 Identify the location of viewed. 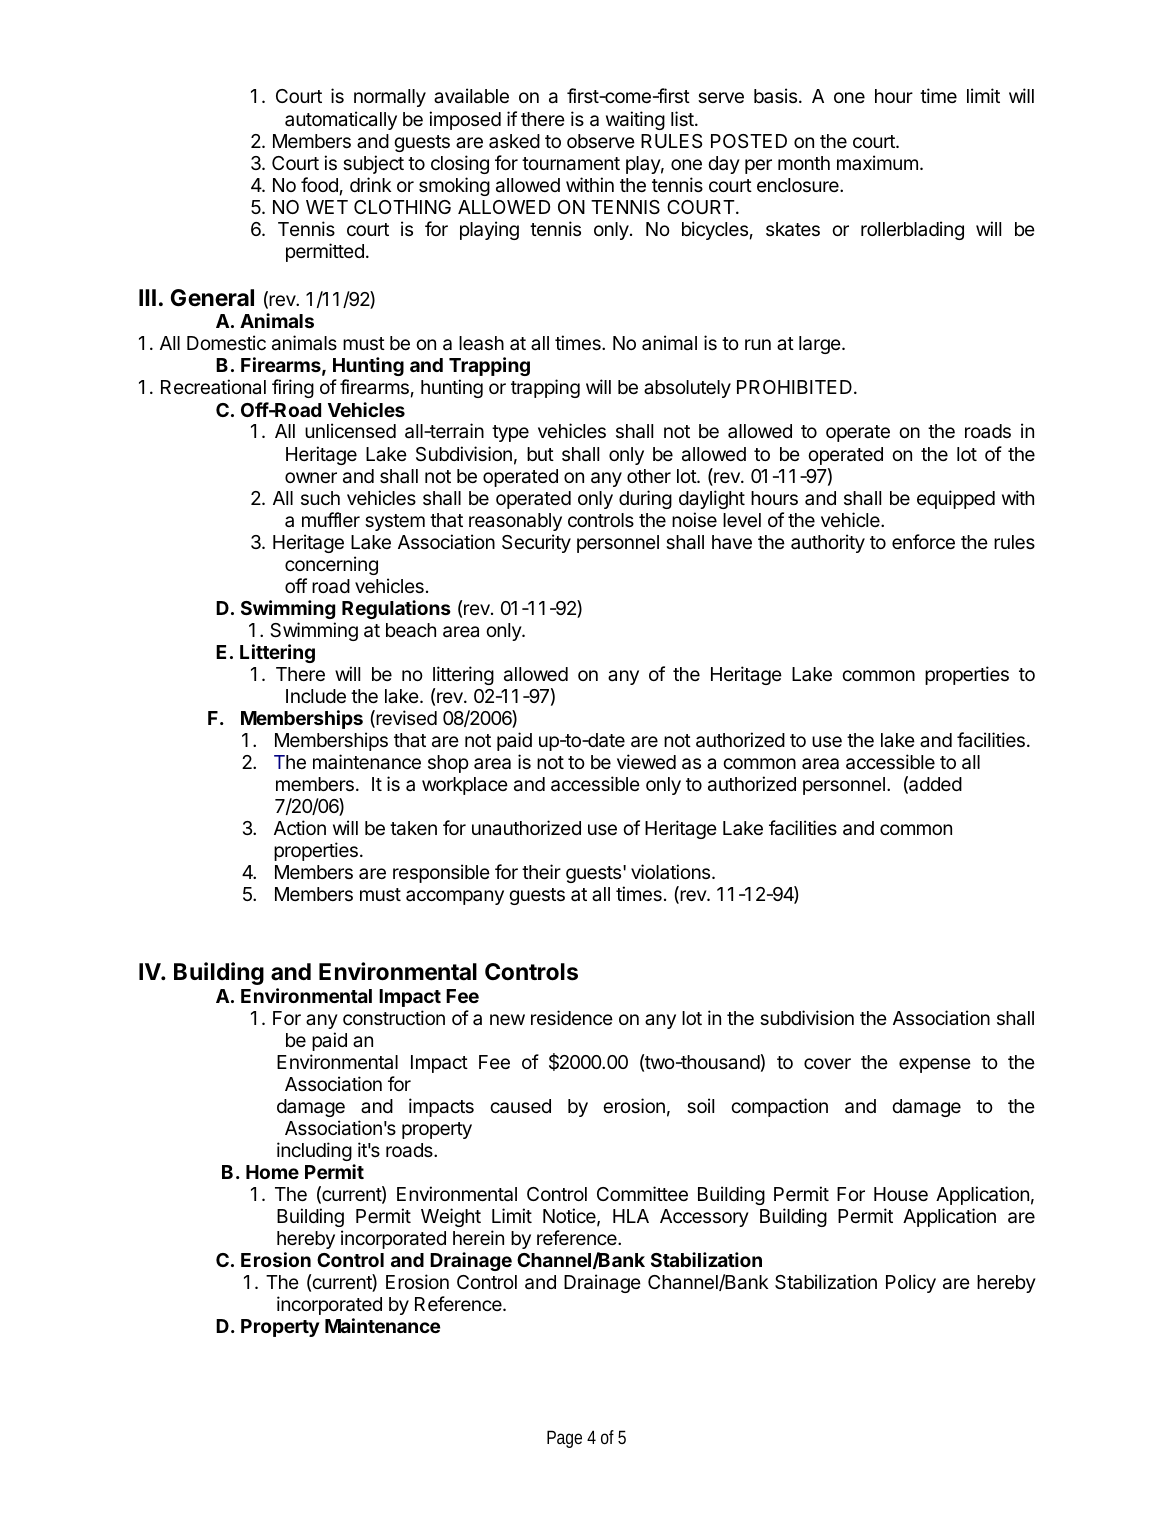
(646, 761).
